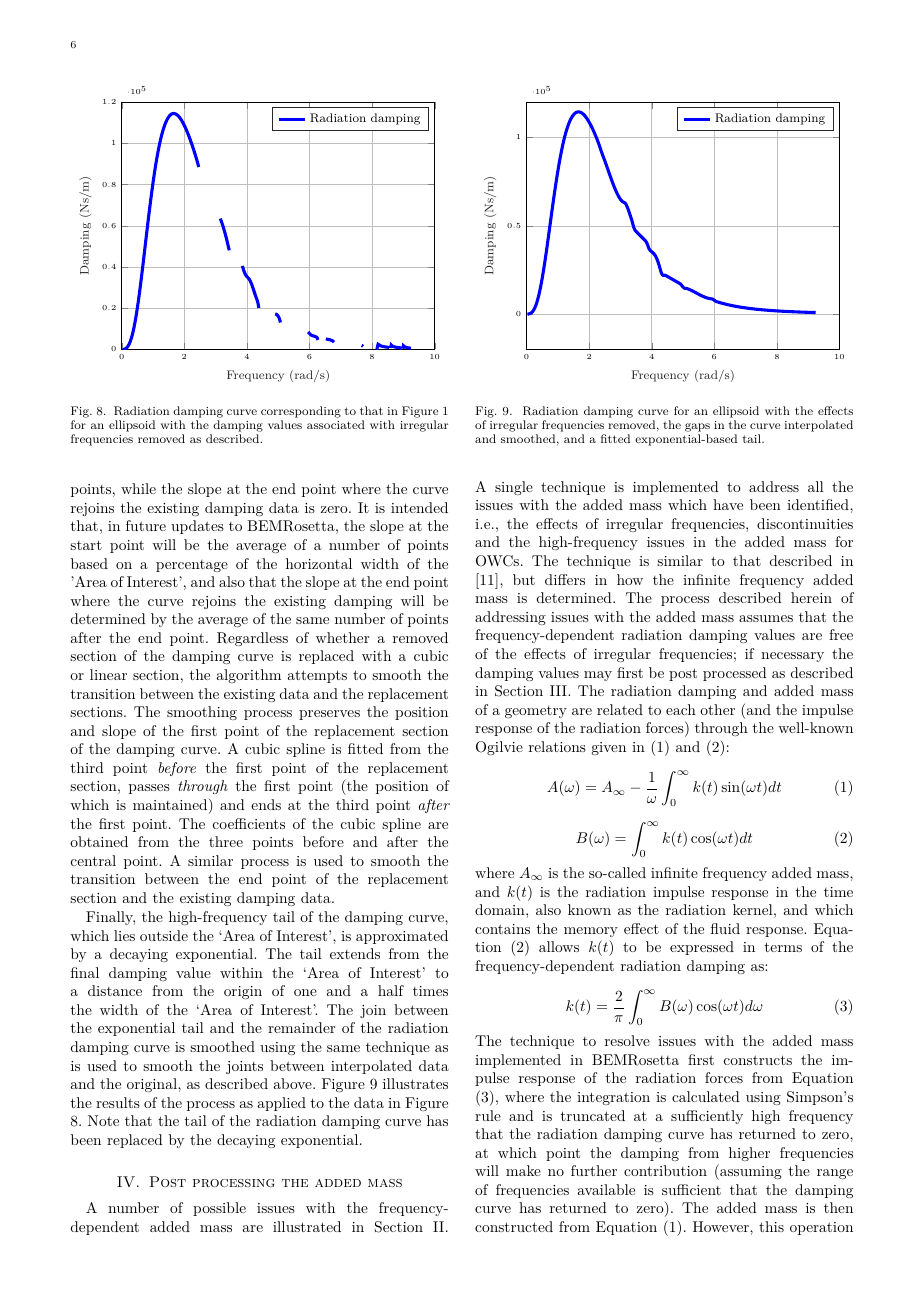 This image has width=924, height=1308. Describe the element at coordinates (171, 806) in the image. I see `maintained` at that location.
